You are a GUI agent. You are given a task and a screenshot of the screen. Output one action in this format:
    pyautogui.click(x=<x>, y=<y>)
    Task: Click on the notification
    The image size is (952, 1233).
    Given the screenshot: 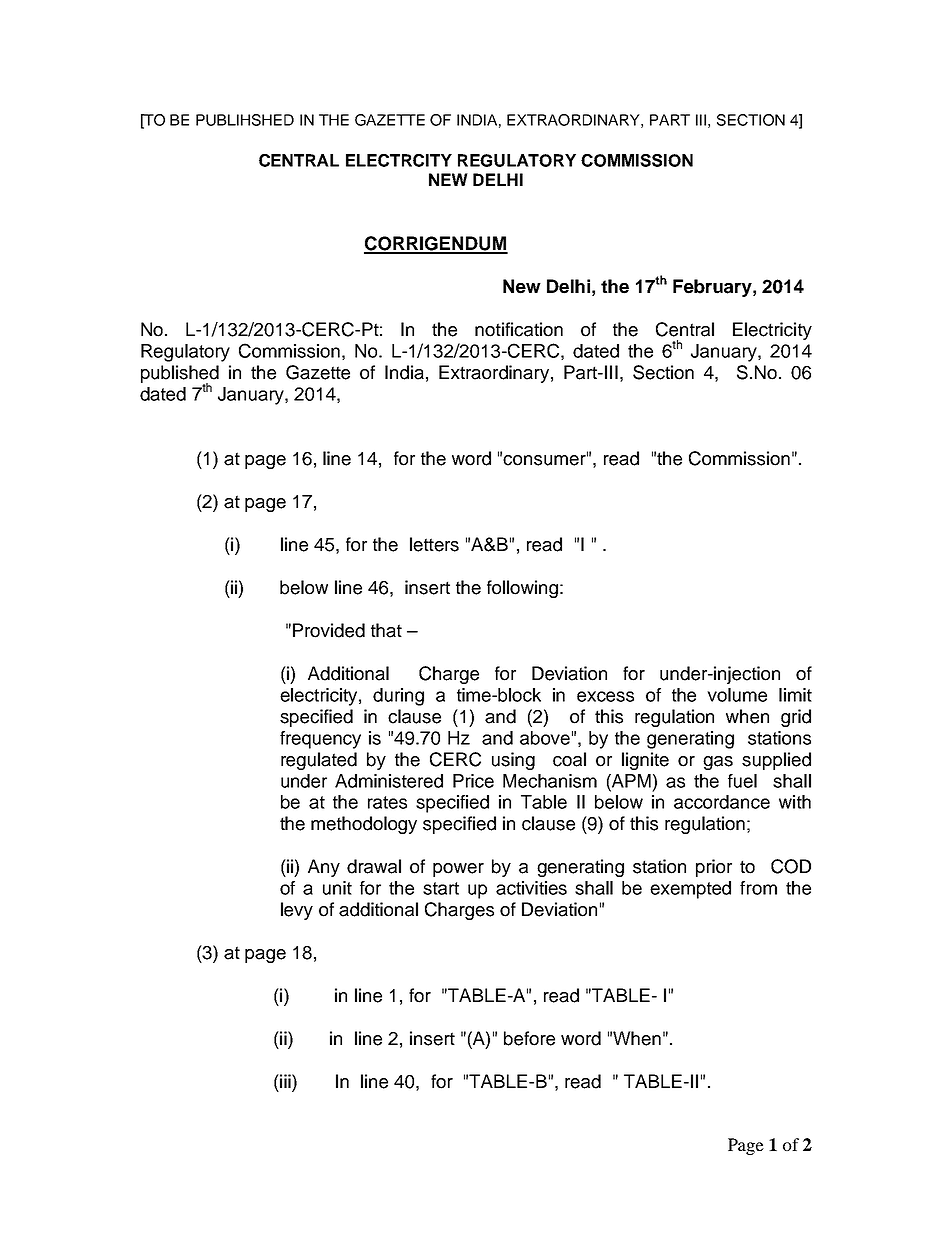 What is the action you would take?
    pyautogui.click(x=519, y=329)
